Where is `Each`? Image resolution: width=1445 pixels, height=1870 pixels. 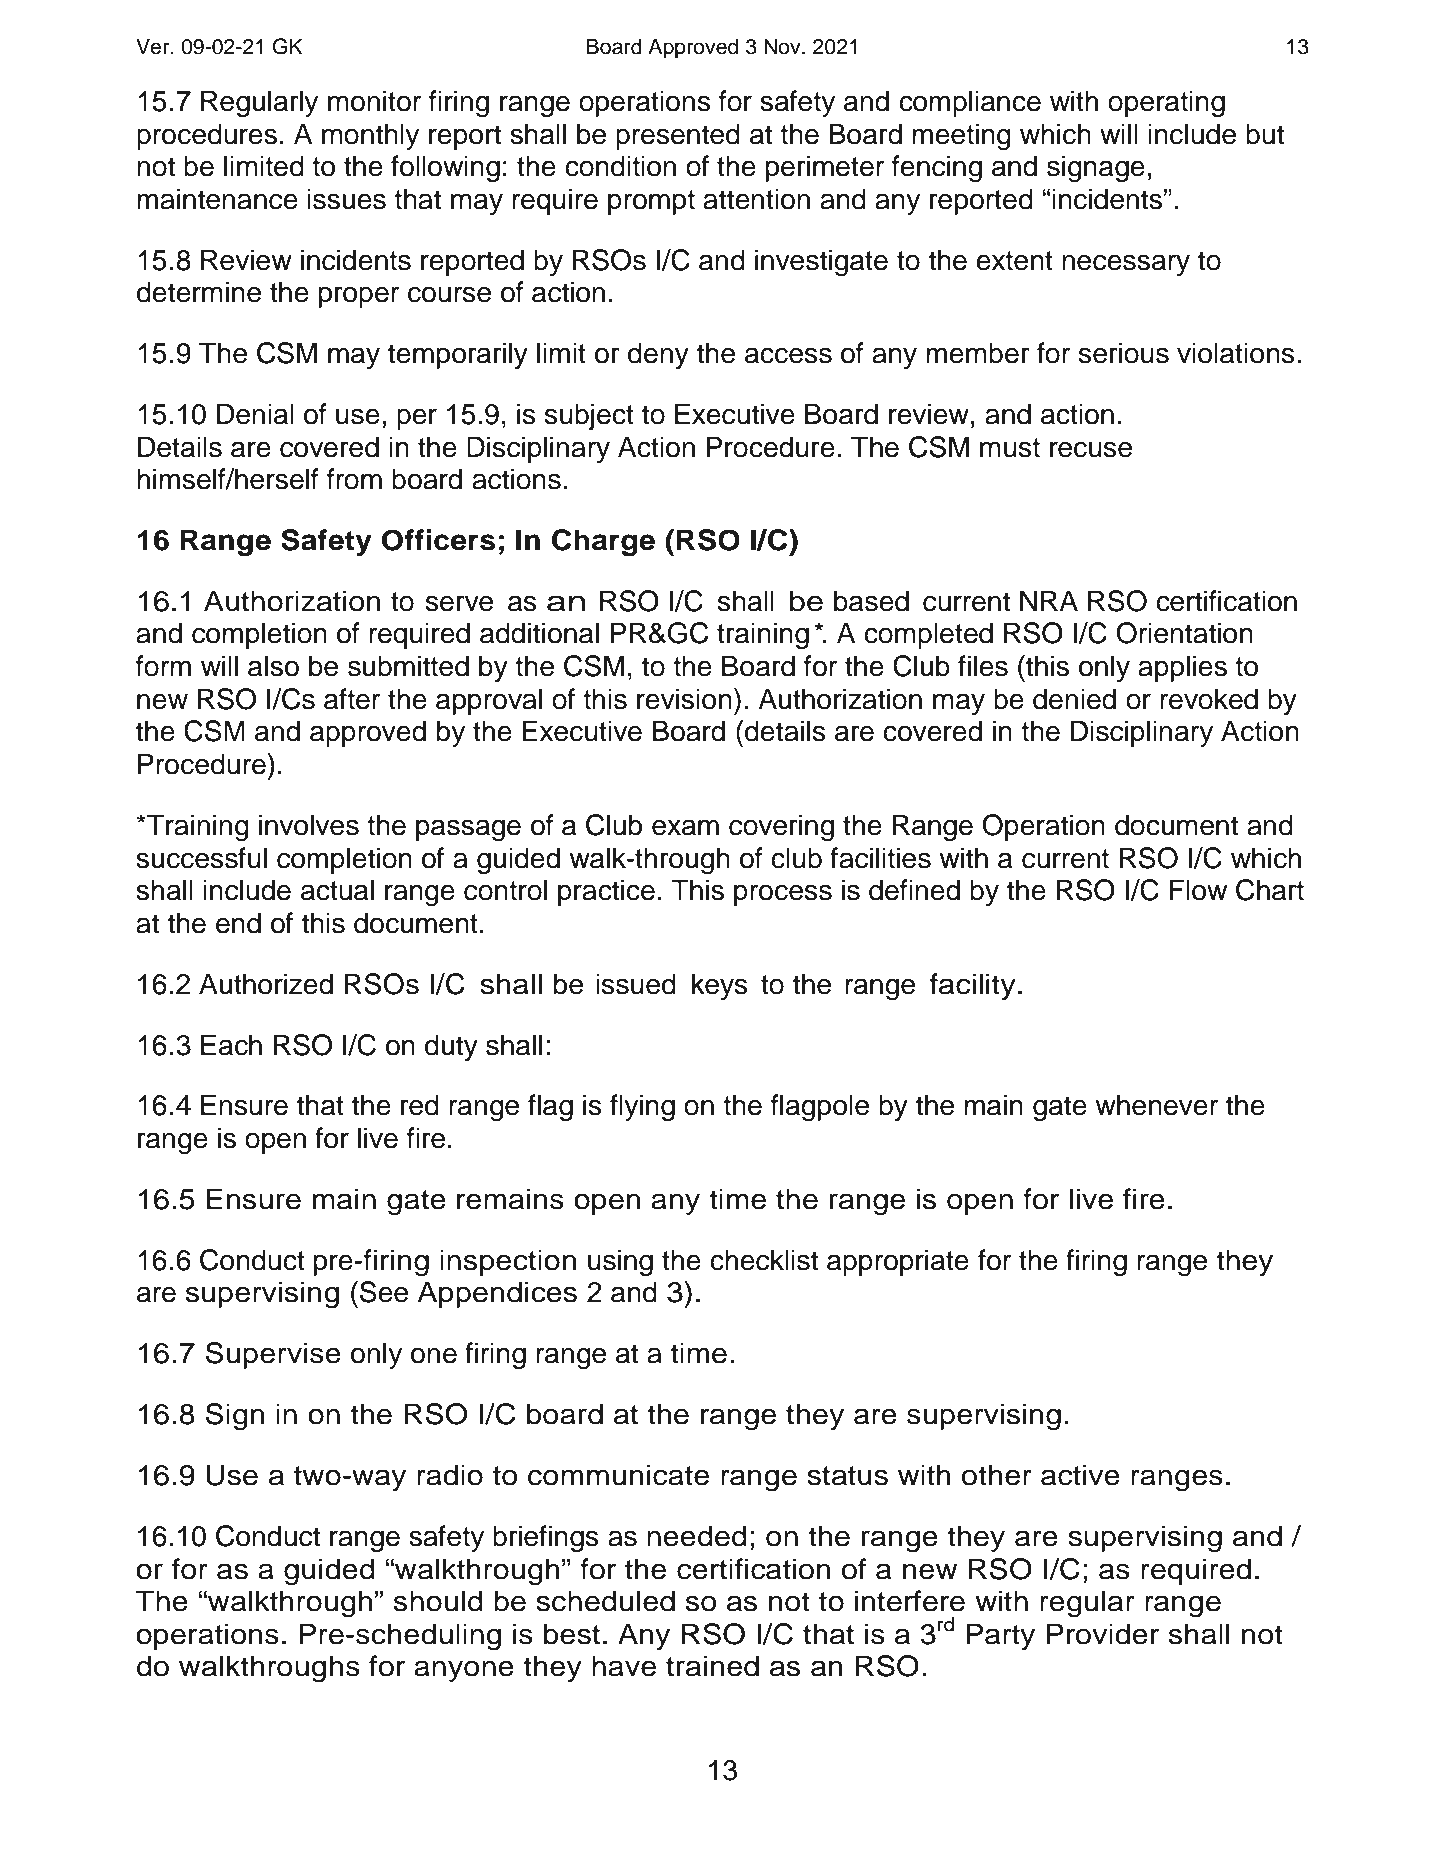
Each is located at coordinates (231, 1045).
